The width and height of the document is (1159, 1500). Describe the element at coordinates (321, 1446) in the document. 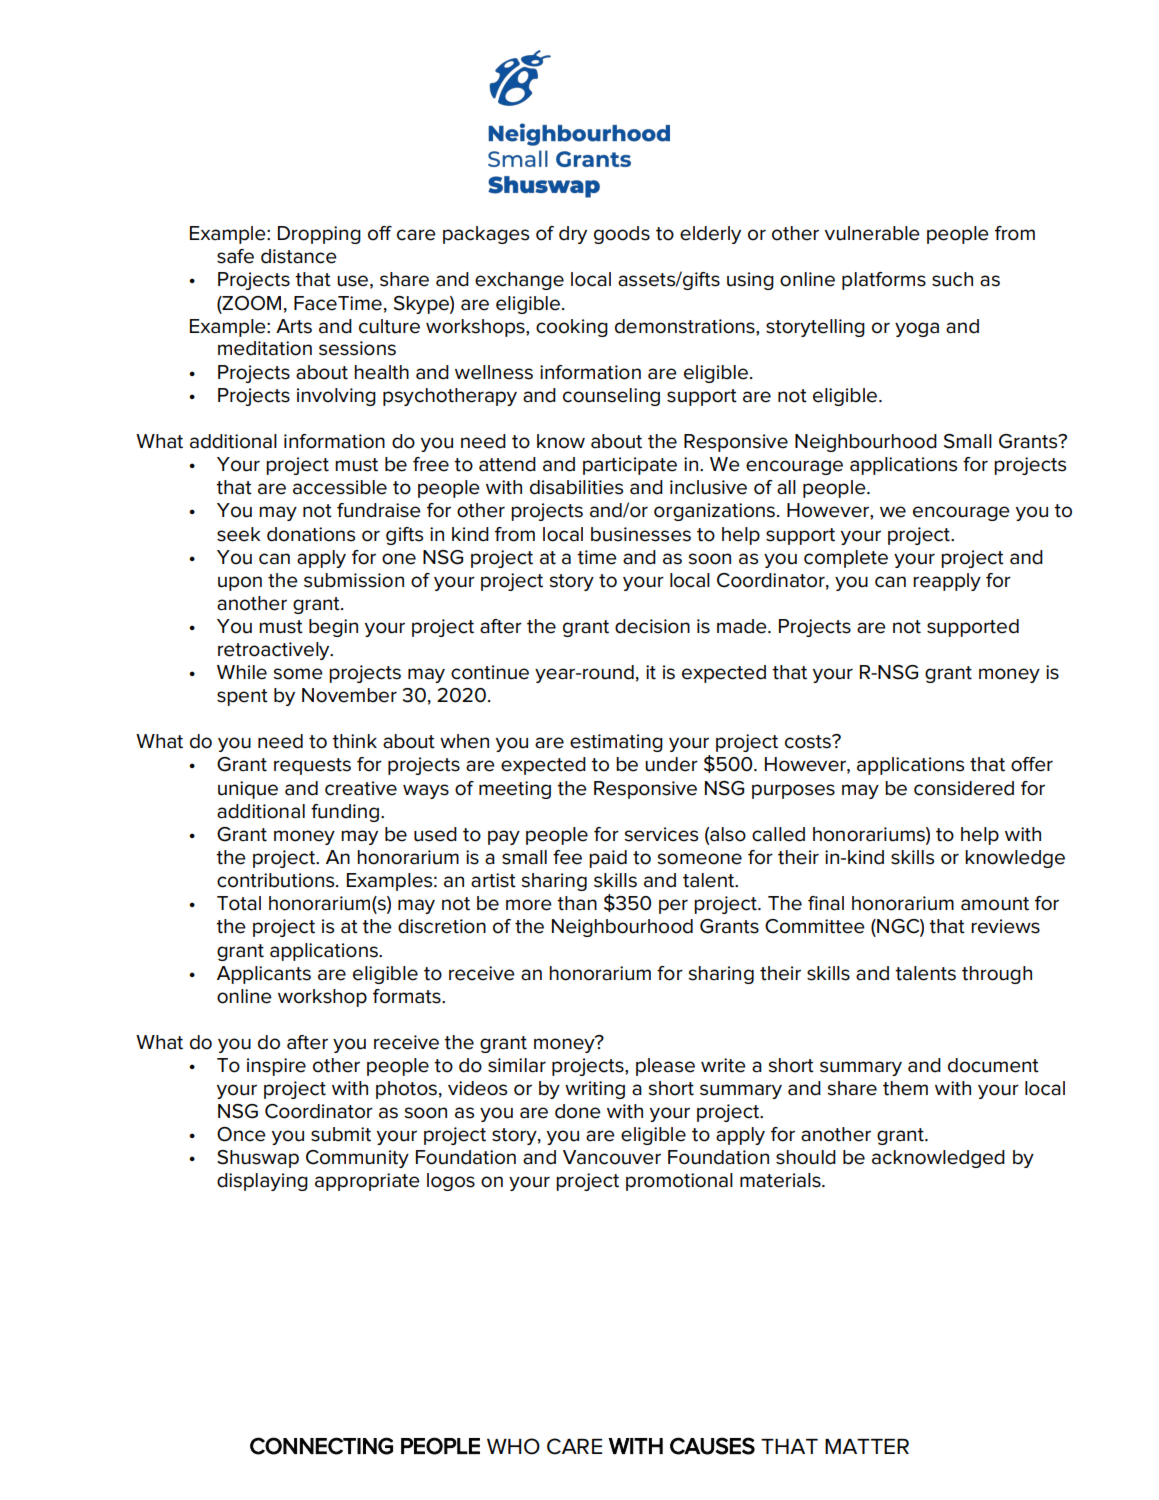

I see `CONNECTING` at that location.
